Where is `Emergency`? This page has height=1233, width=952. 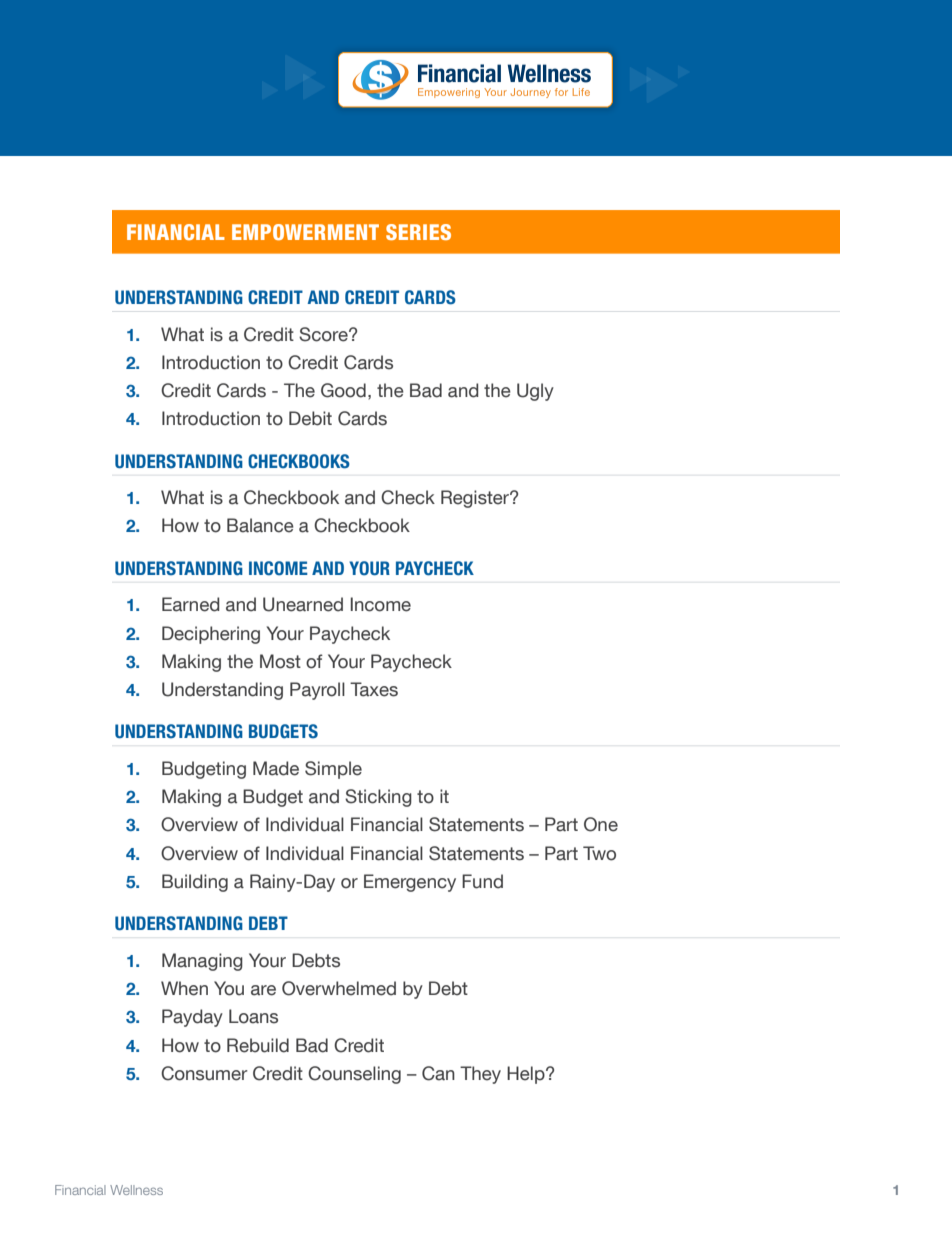 Emergency is located at coordinates (410, 883).
